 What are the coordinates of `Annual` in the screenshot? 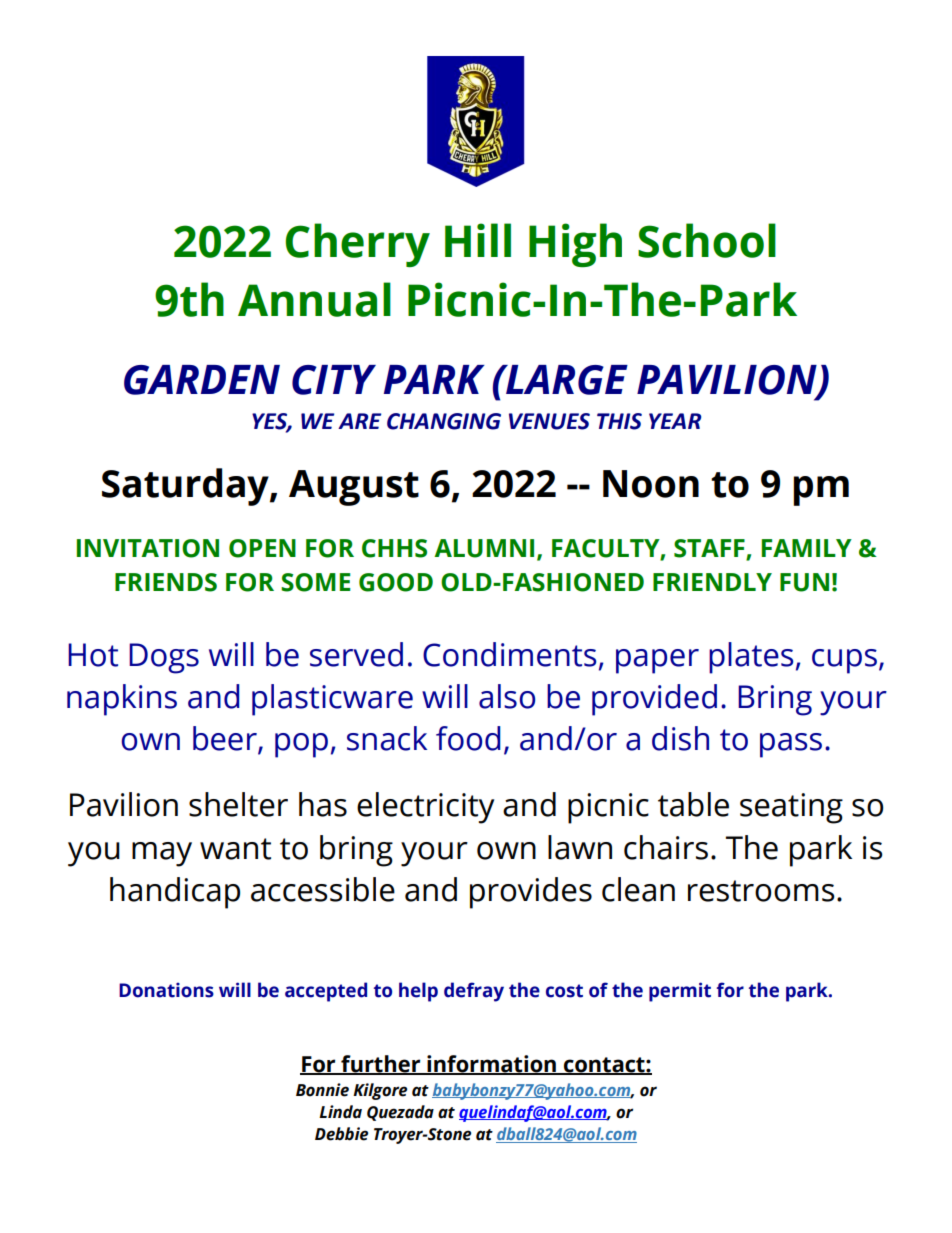 It's located at (314, 299).
